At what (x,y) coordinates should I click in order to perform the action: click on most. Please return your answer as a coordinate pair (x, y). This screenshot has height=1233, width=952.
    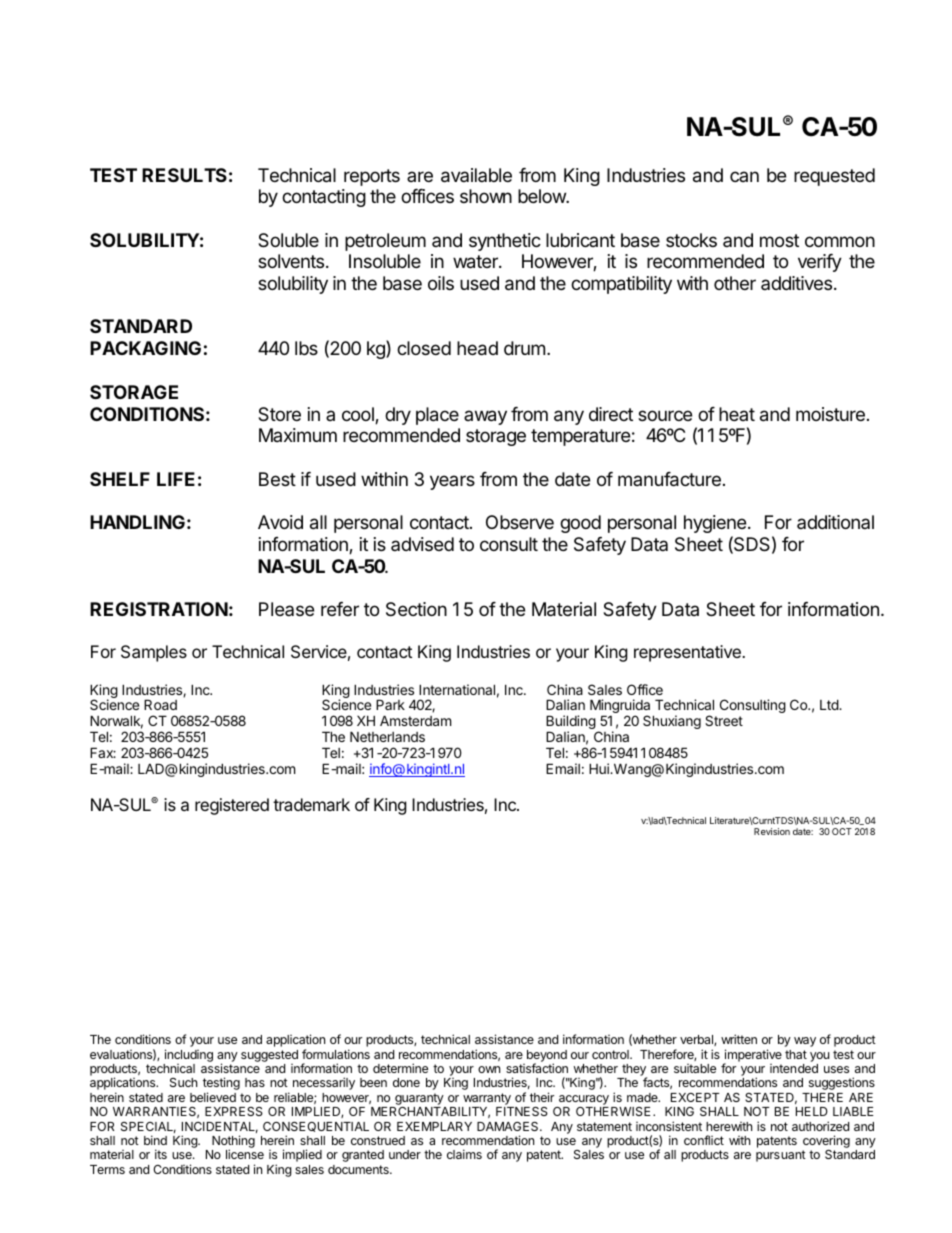
    Looking at the image, I should click on (779, 240).
